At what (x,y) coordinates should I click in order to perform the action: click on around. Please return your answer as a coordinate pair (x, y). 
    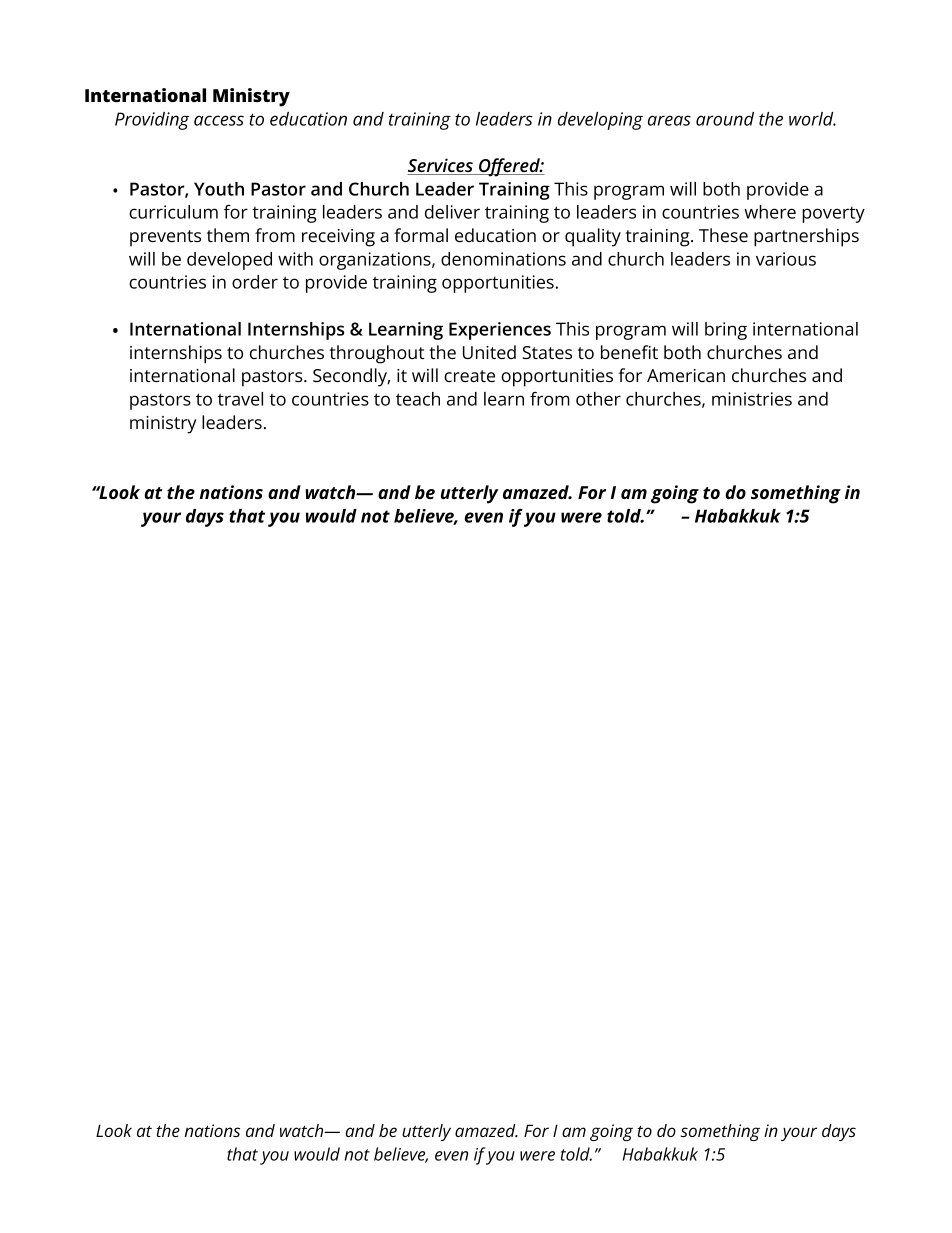
    Looking at the image, I should click on (725, 119).
